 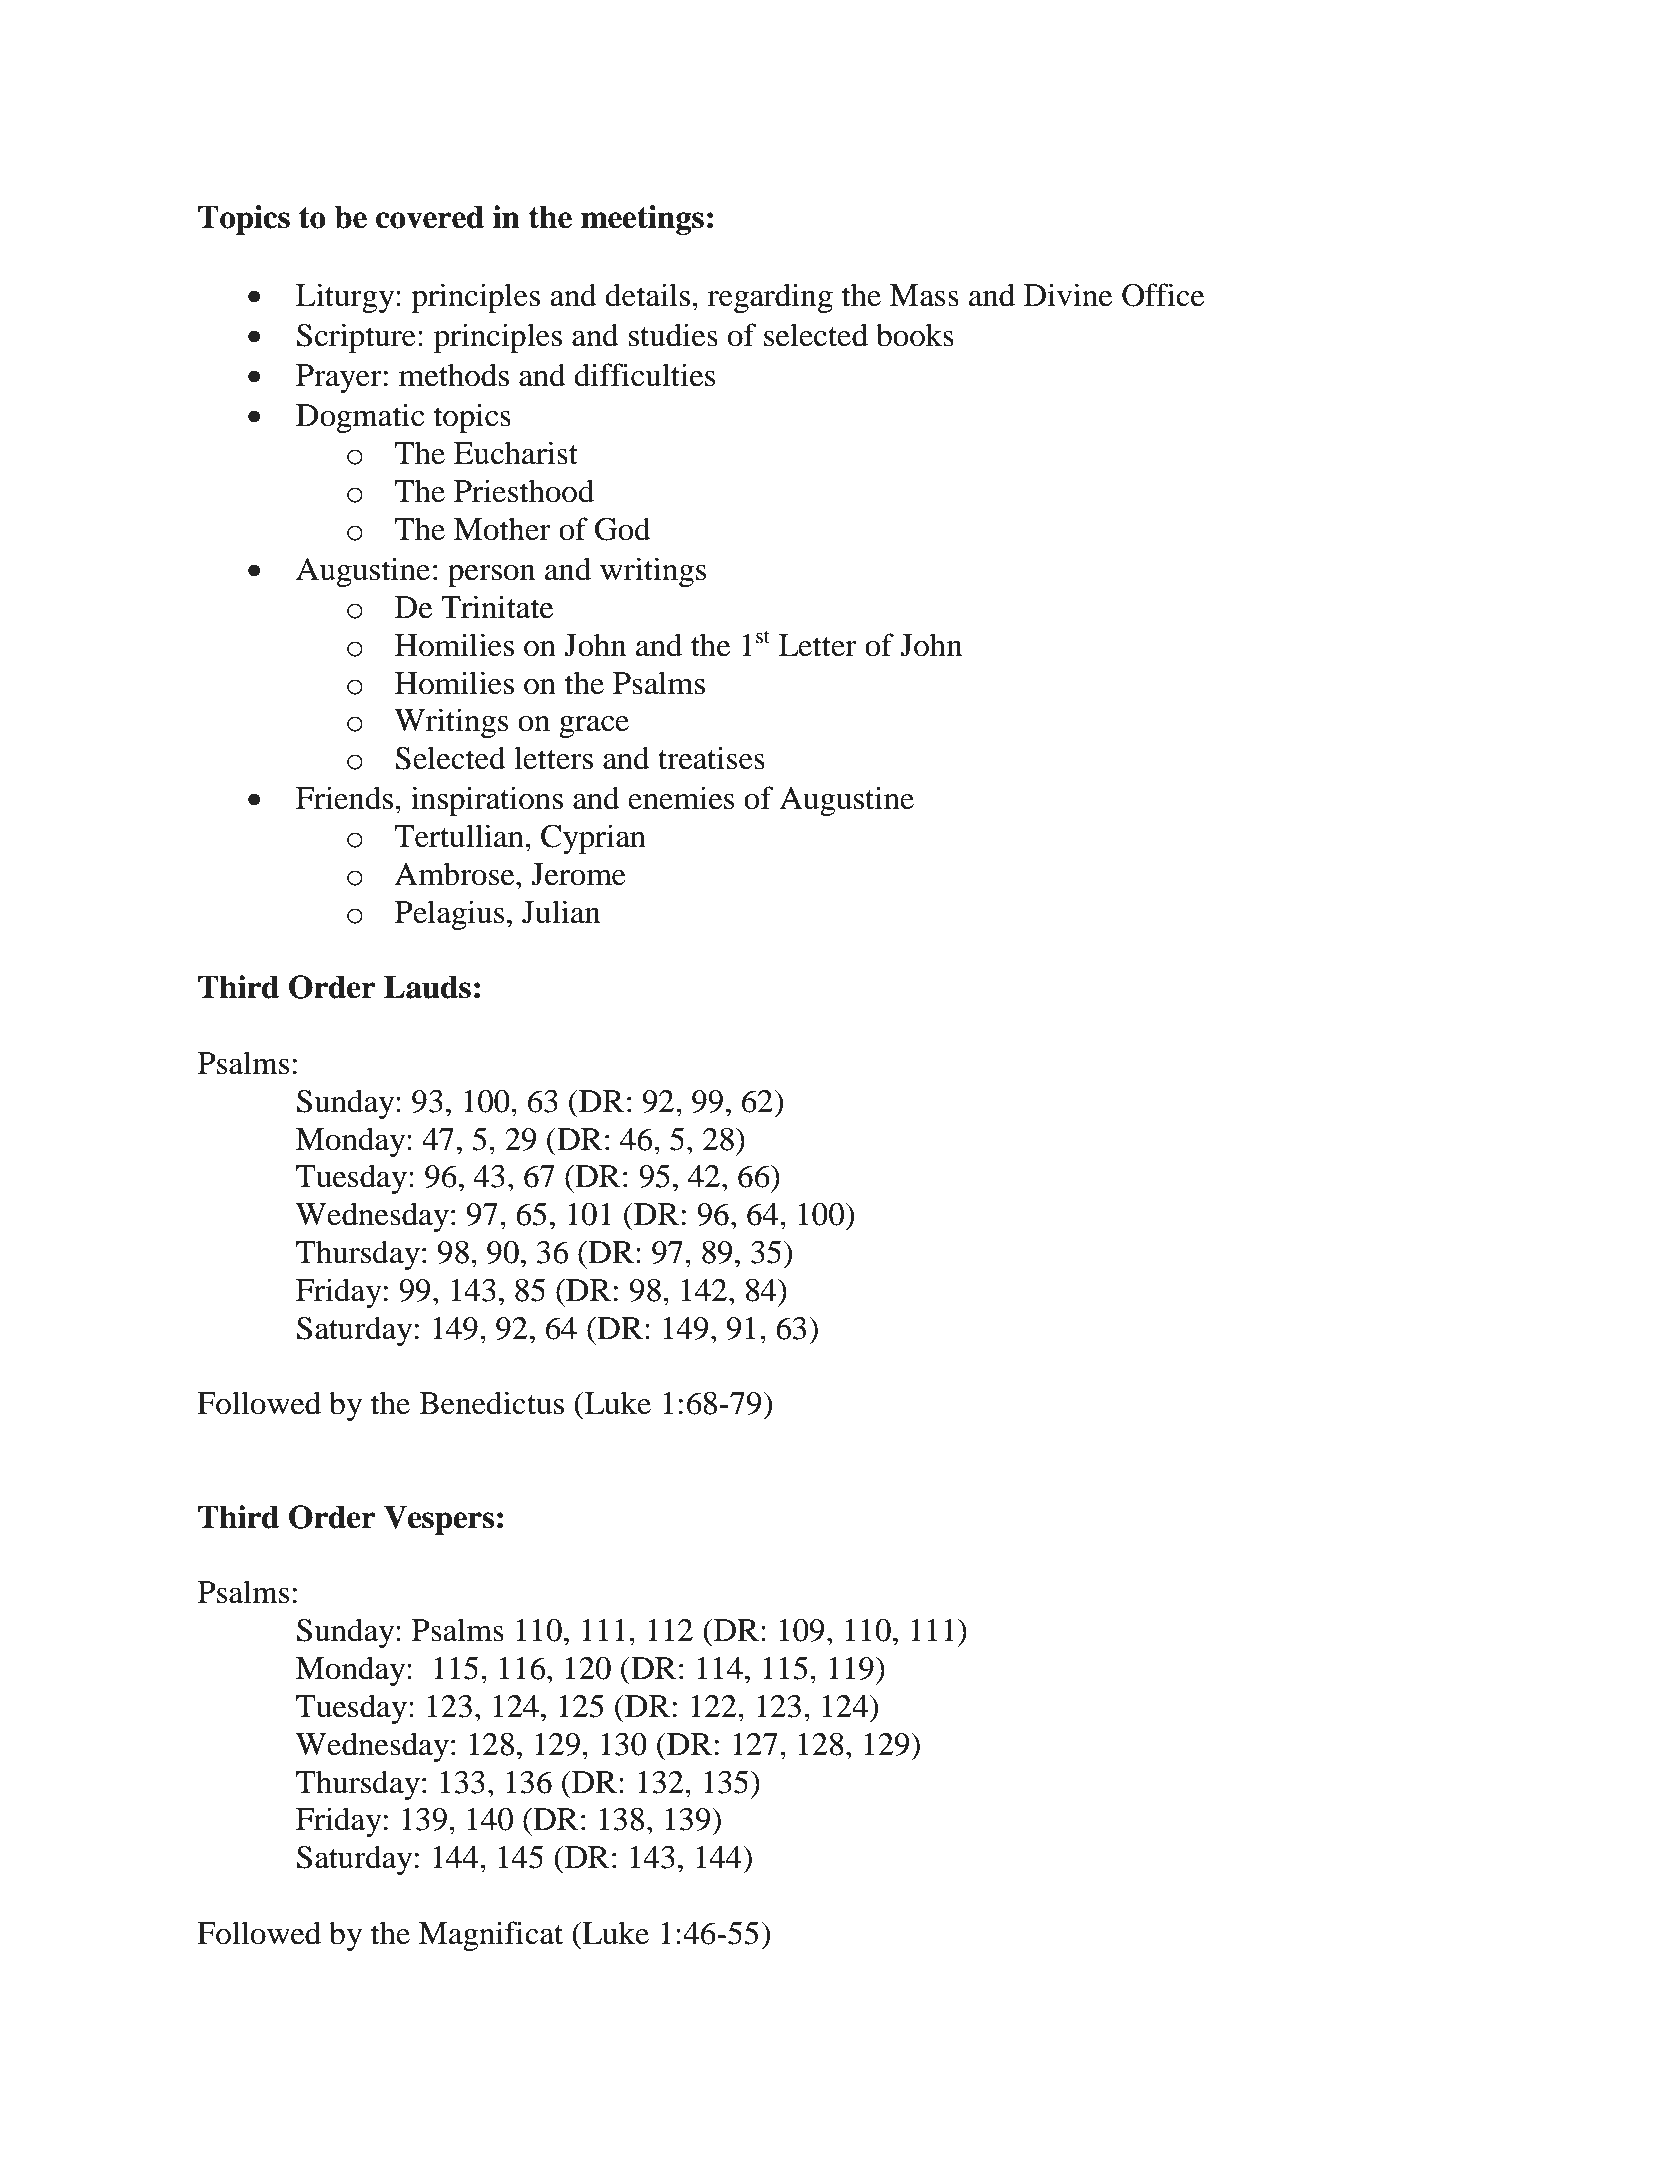 I want to click on covered, so click(x=430, y=217).
